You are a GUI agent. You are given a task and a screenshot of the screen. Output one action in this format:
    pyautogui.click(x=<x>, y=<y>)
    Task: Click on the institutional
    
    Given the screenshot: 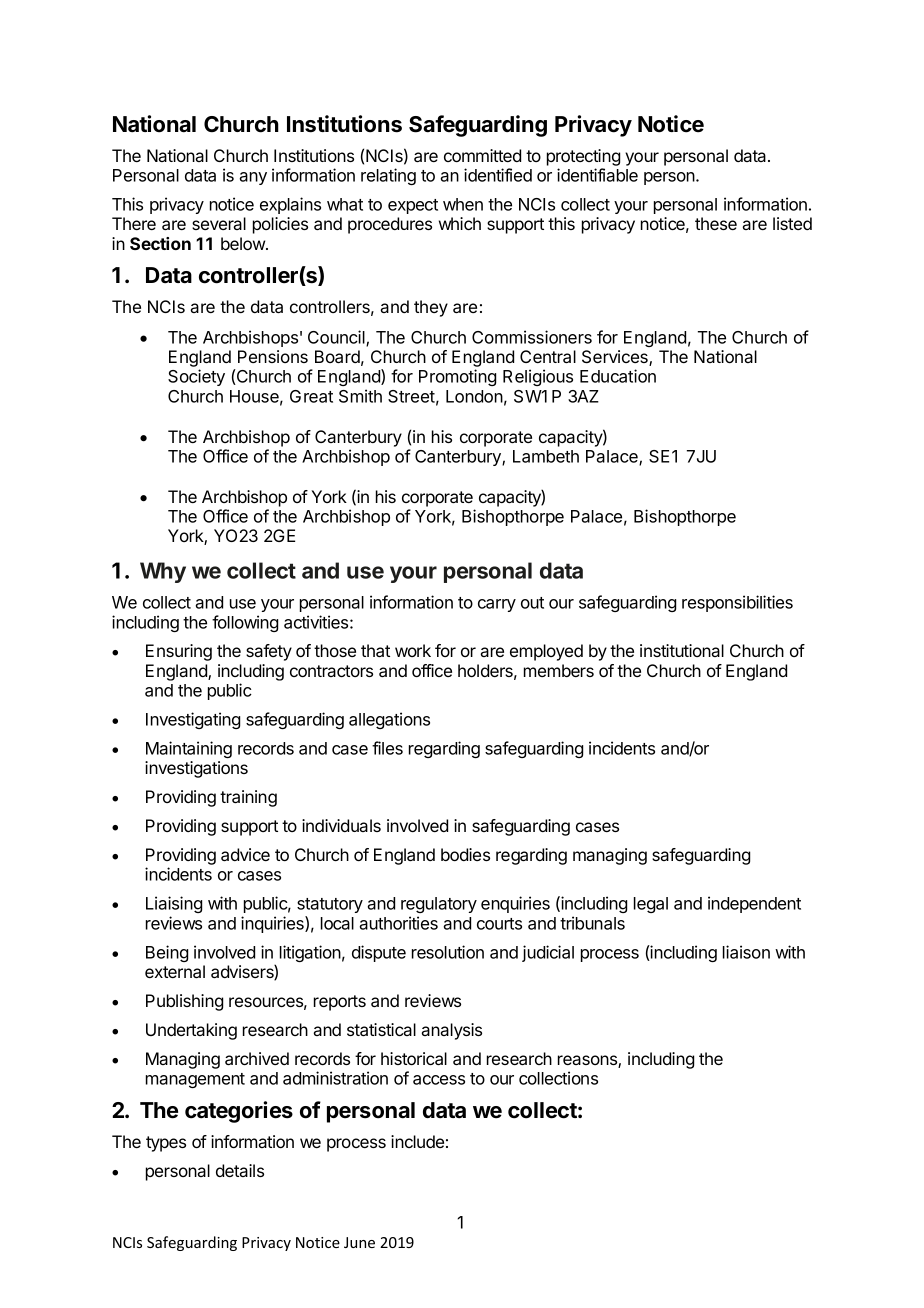 What is the action you would take?
    pyautogui.click(x=682, y=650)
